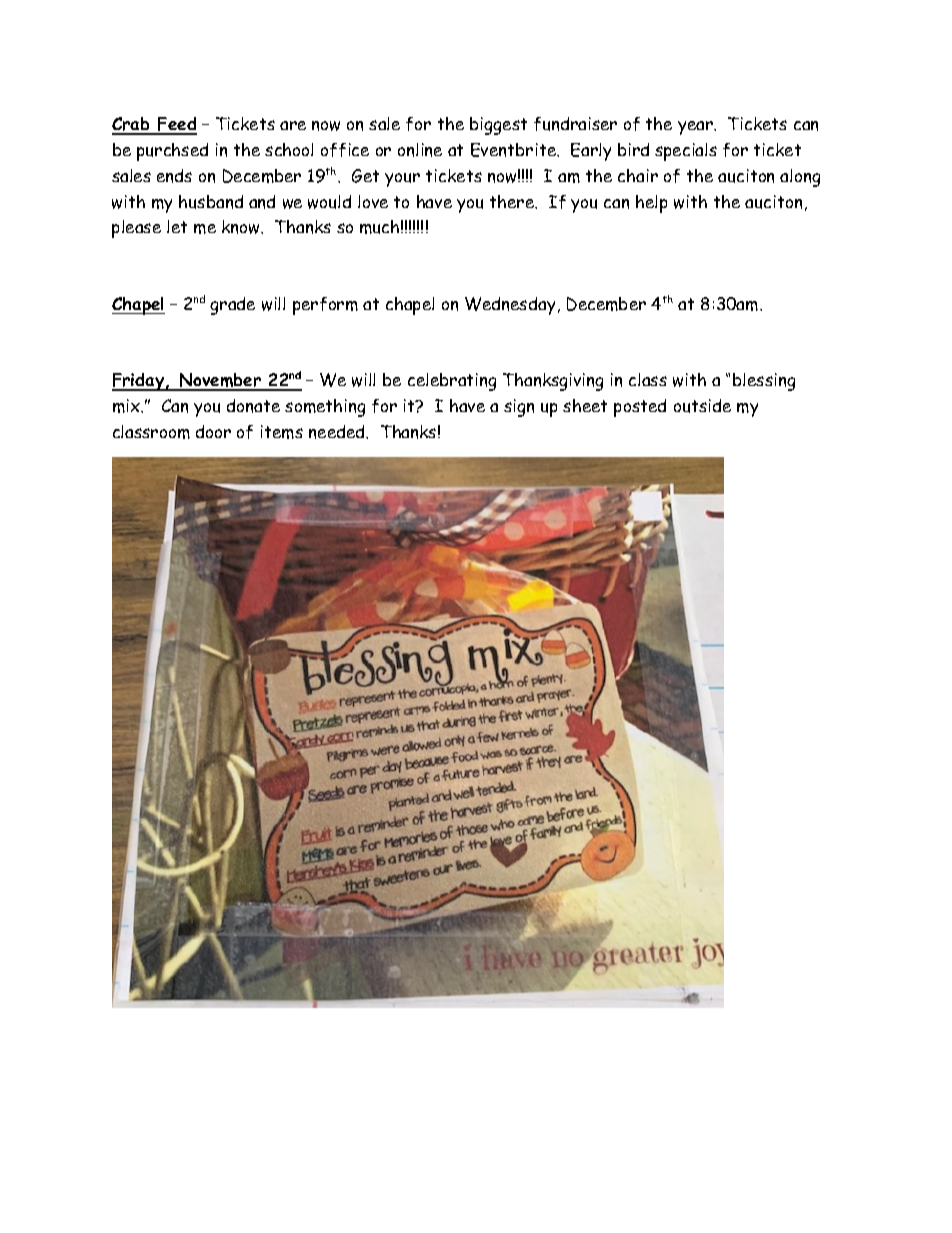 The image size is (952, 1233). Describe the element at coordinates (510, 306) in the page. I see `Wednesday` at that location.
